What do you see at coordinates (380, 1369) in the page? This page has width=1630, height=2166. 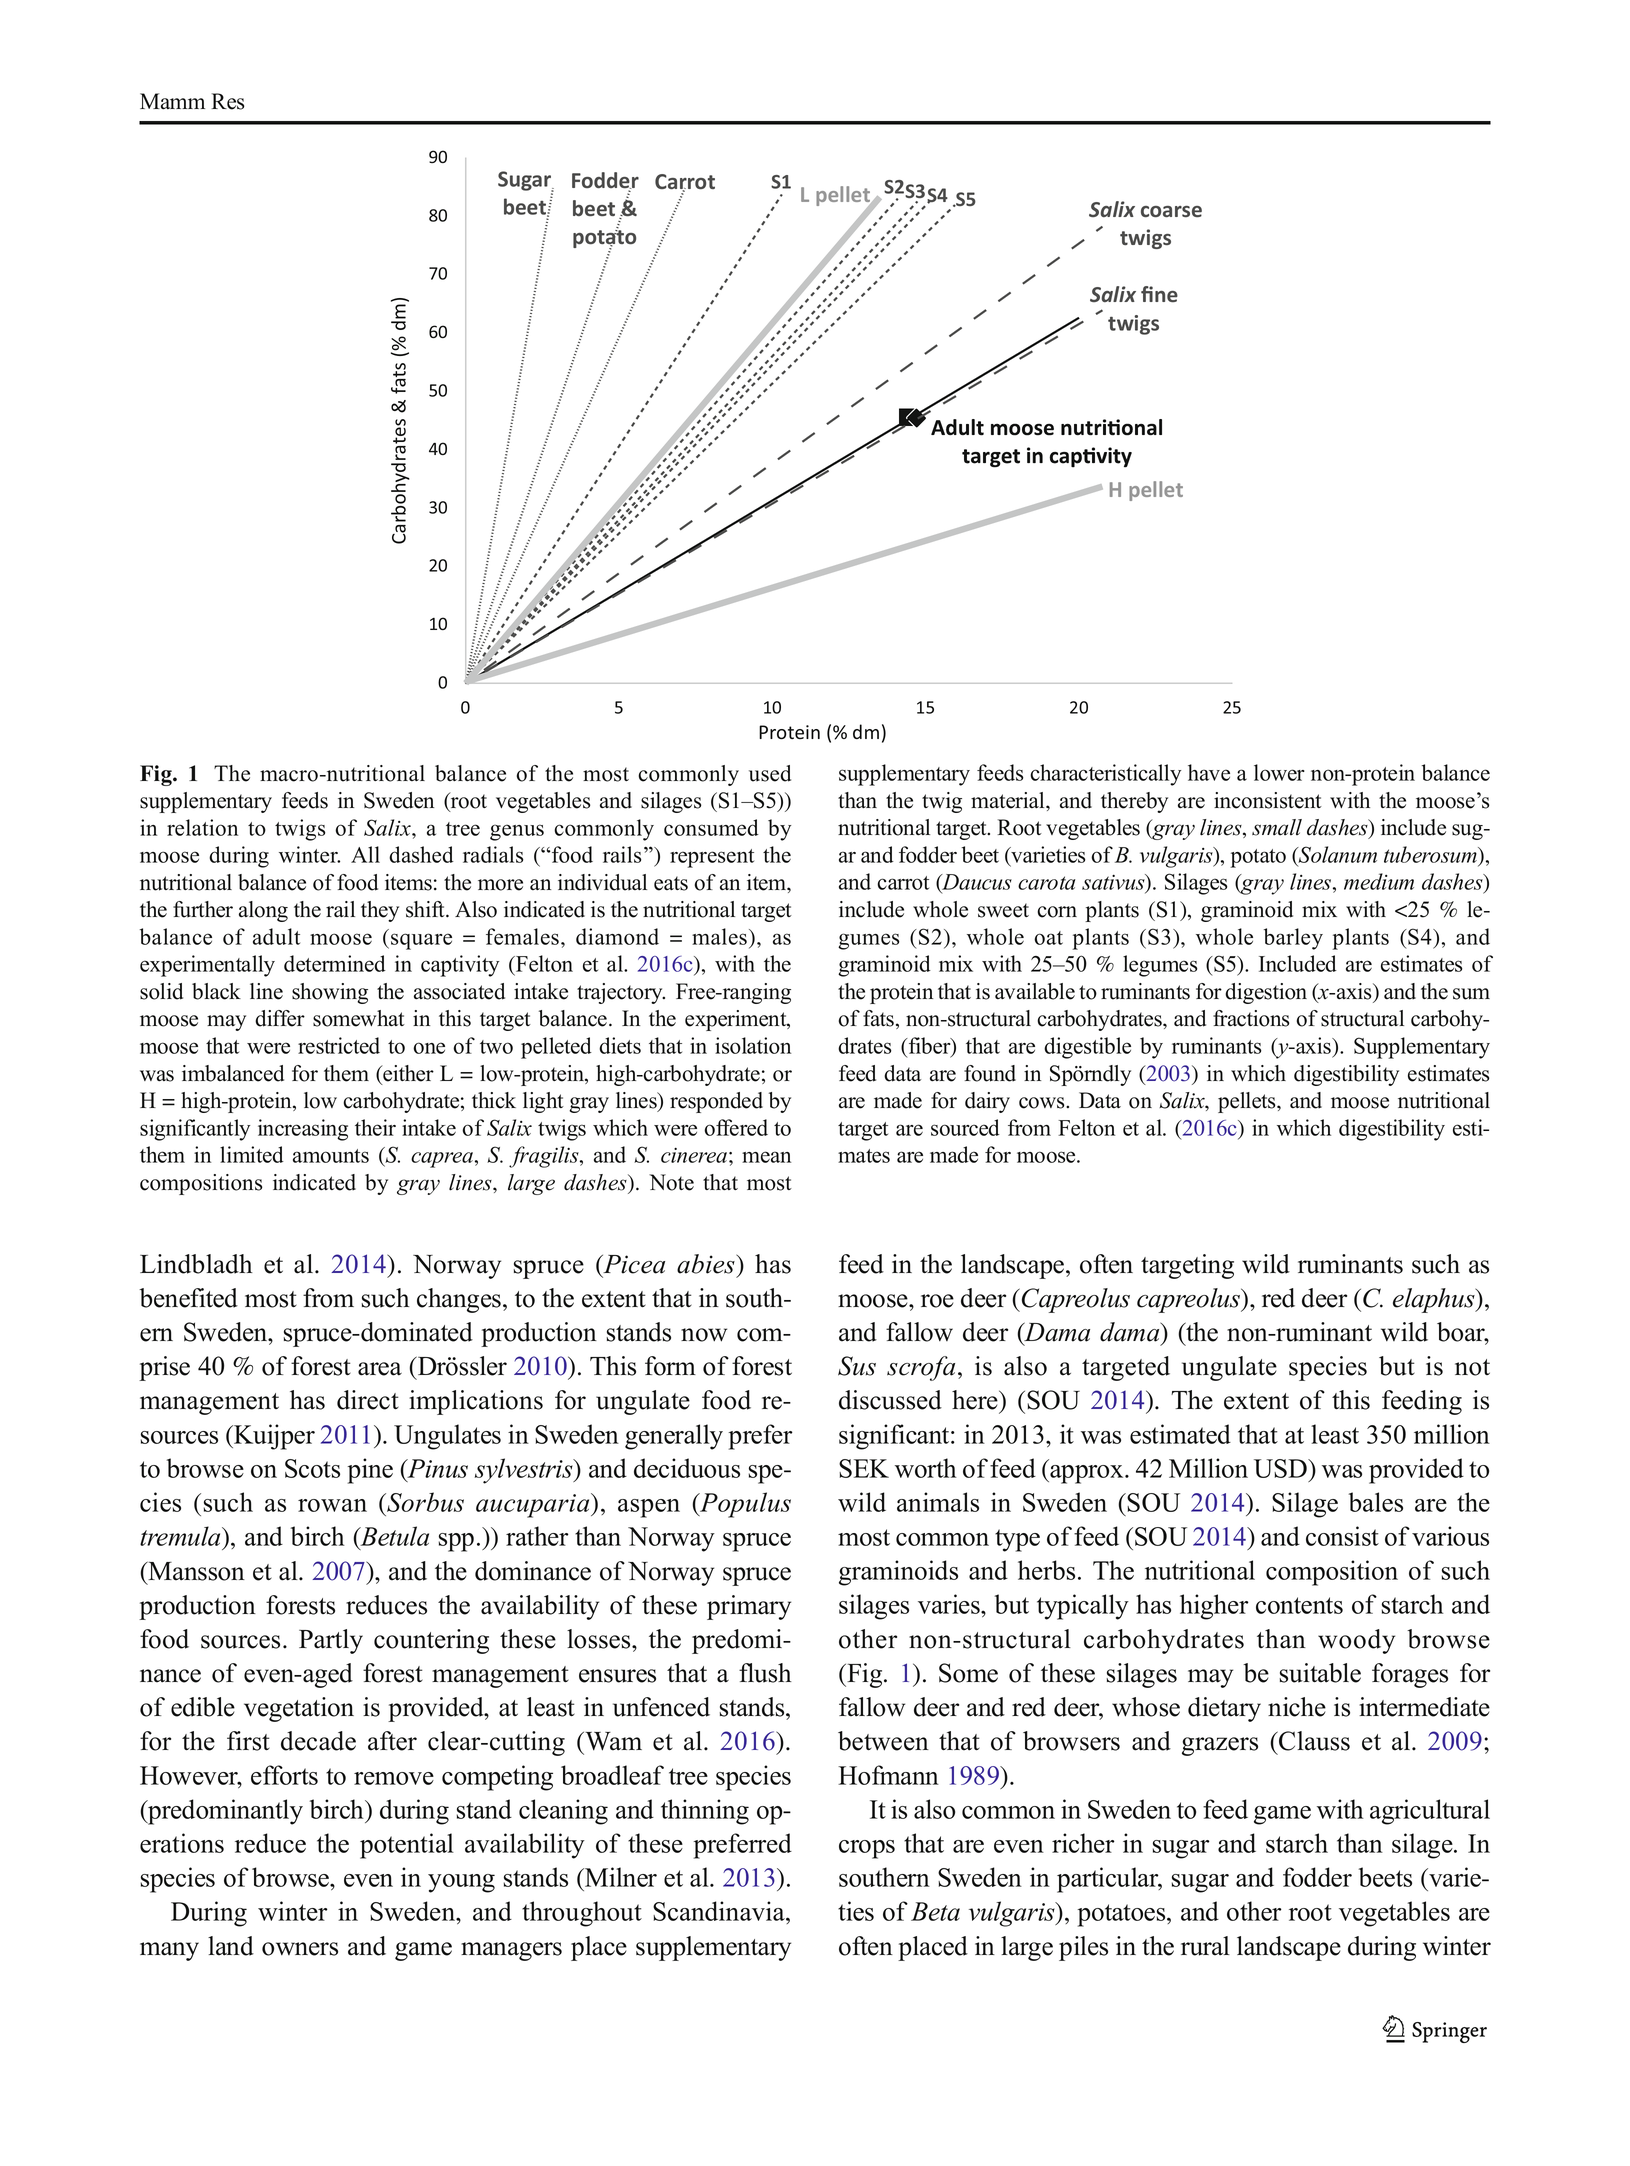 I see `area` at bounding box center [380, 1369].
